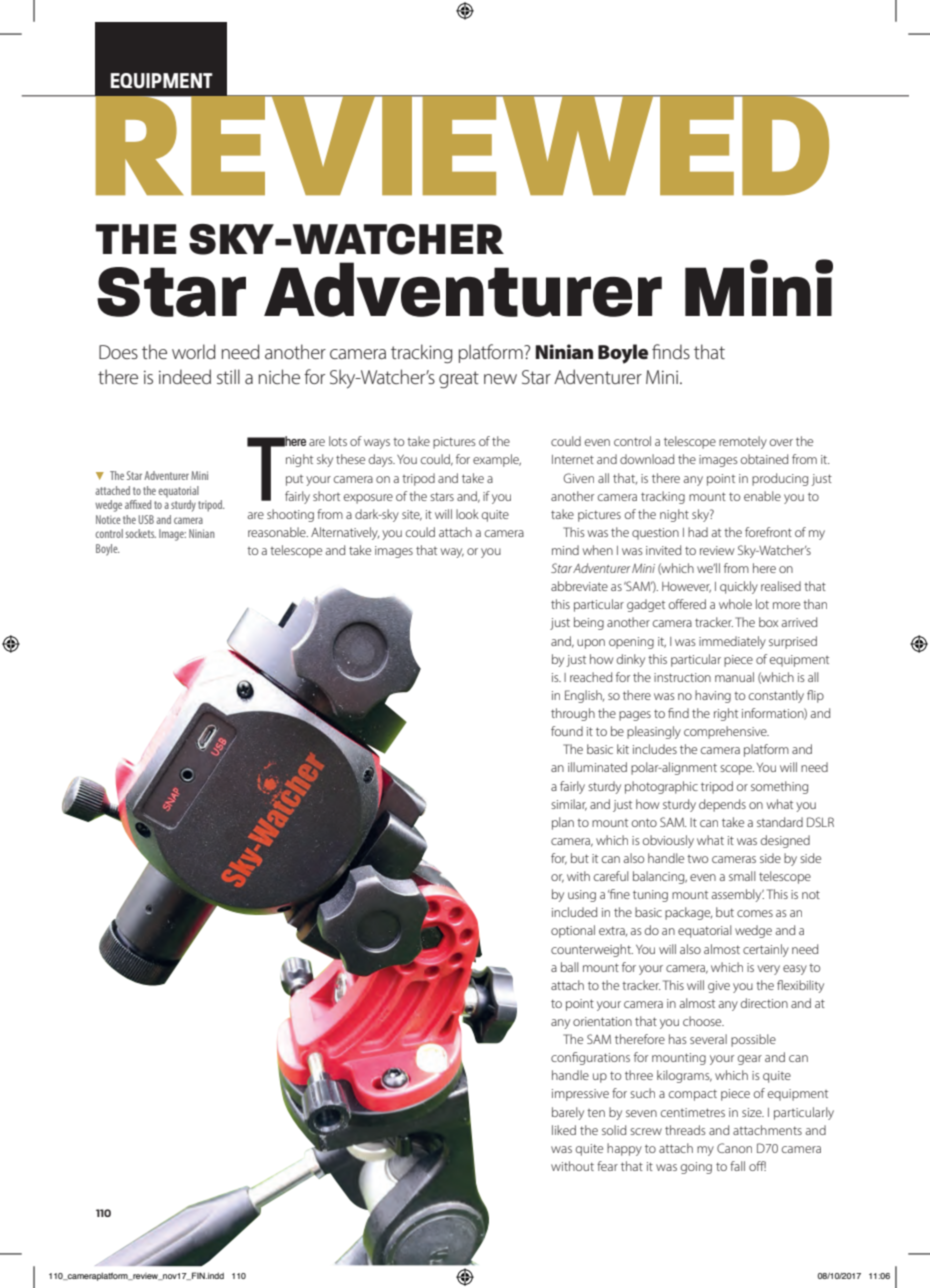  I want to click on found, so click(567, 731).
